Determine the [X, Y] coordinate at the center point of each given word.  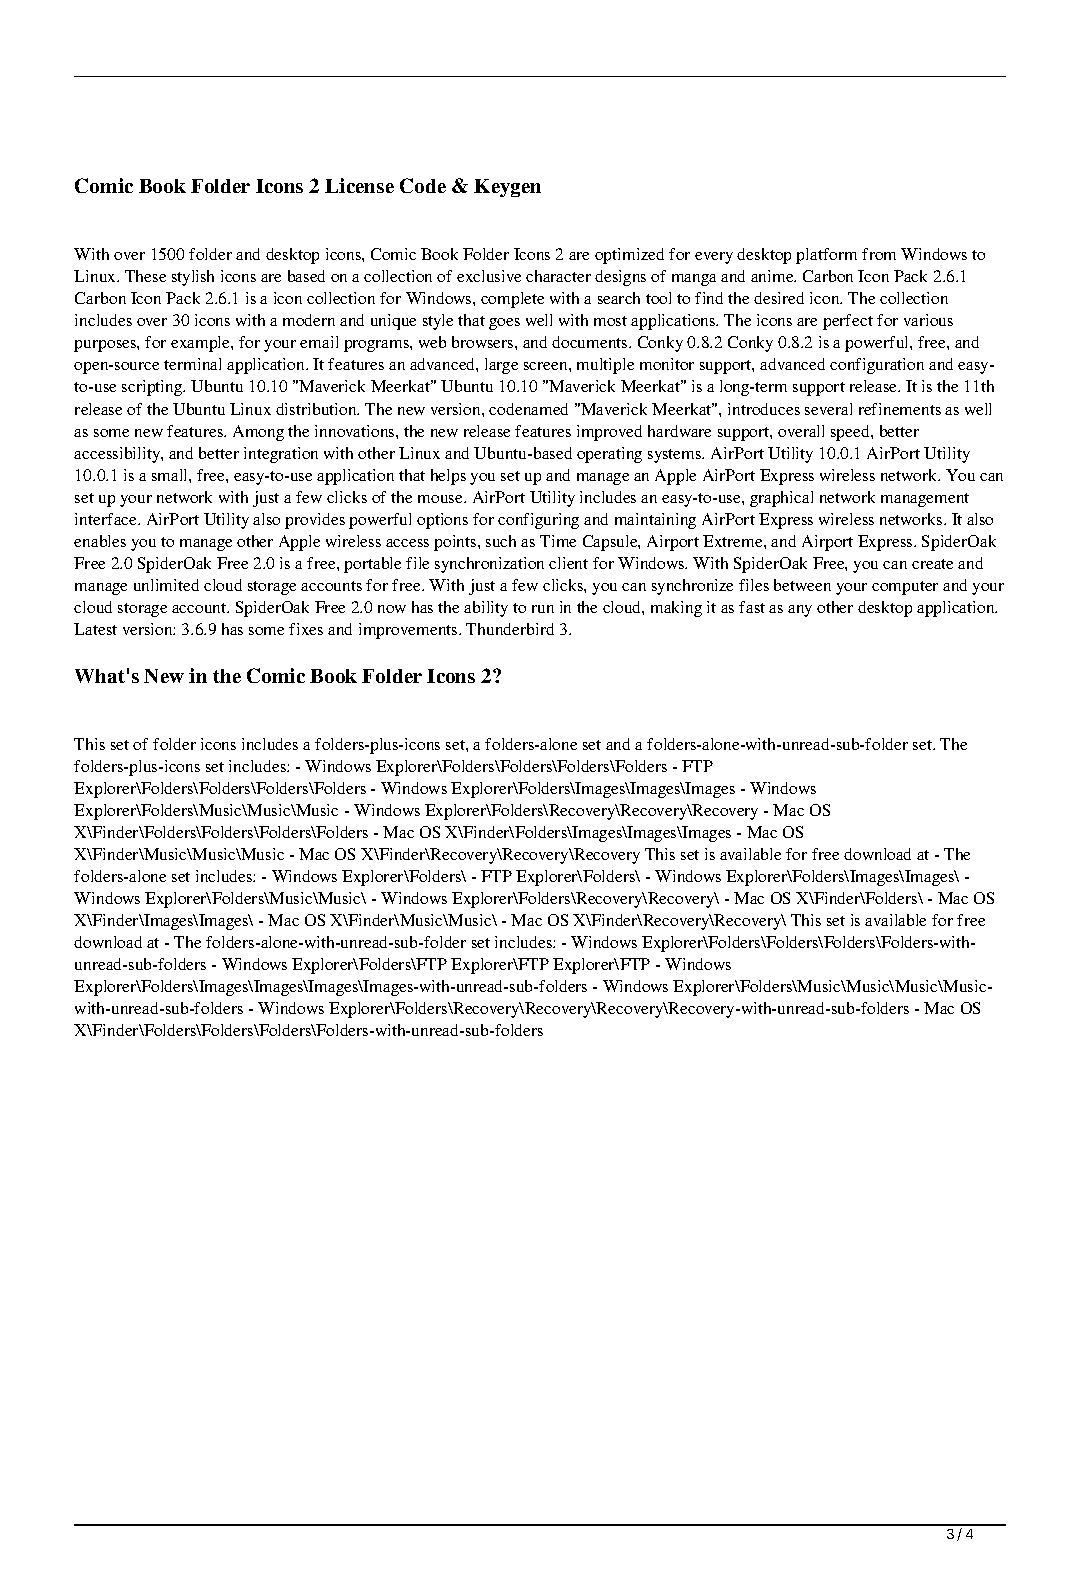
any [800, 611]
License [359, 185]
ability [486, 609]
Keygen [507, 188]
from [879, 254]
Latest [95, 629]
